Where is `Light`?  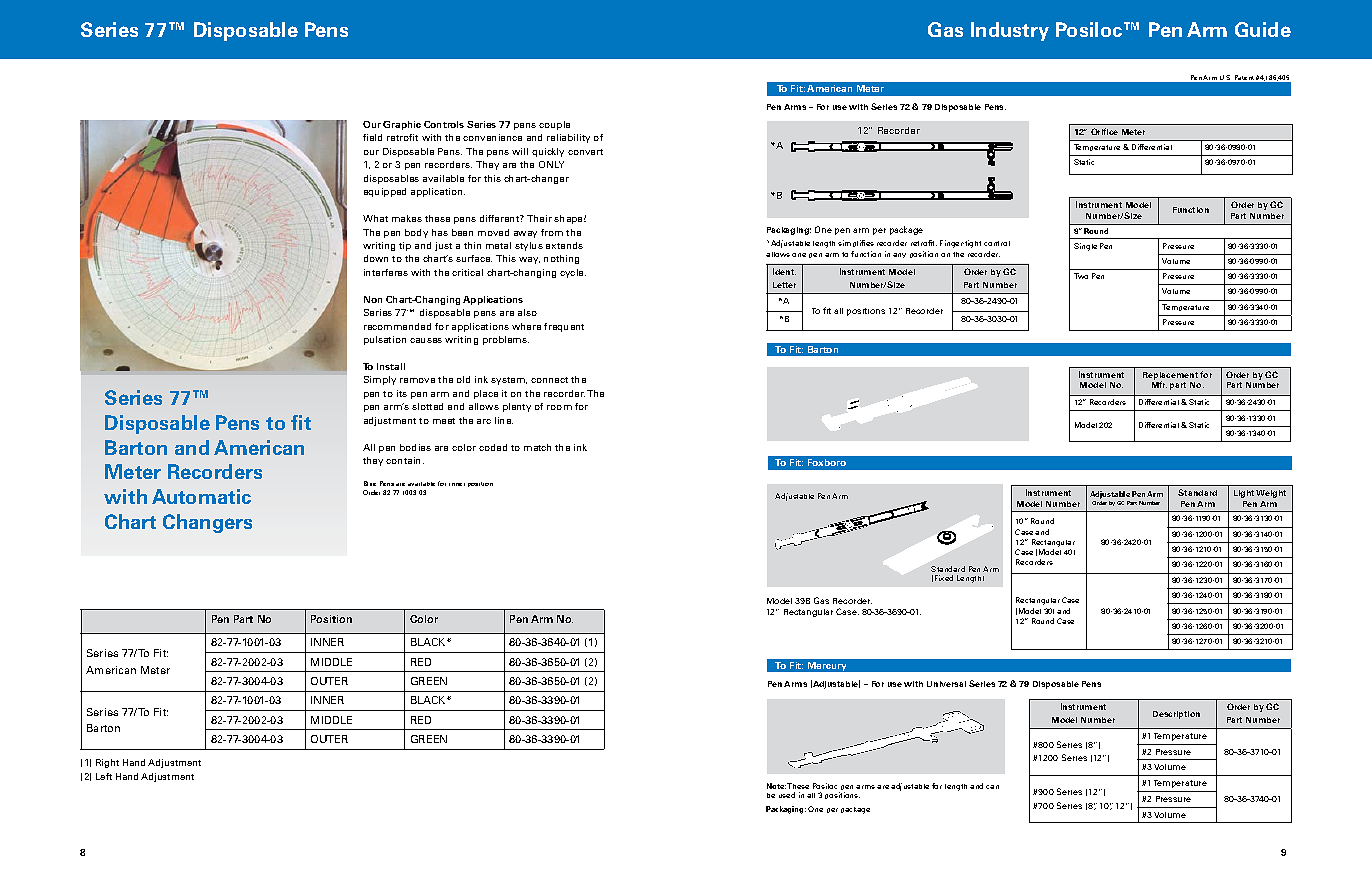
Light is located at coordinates (1245, 494).
